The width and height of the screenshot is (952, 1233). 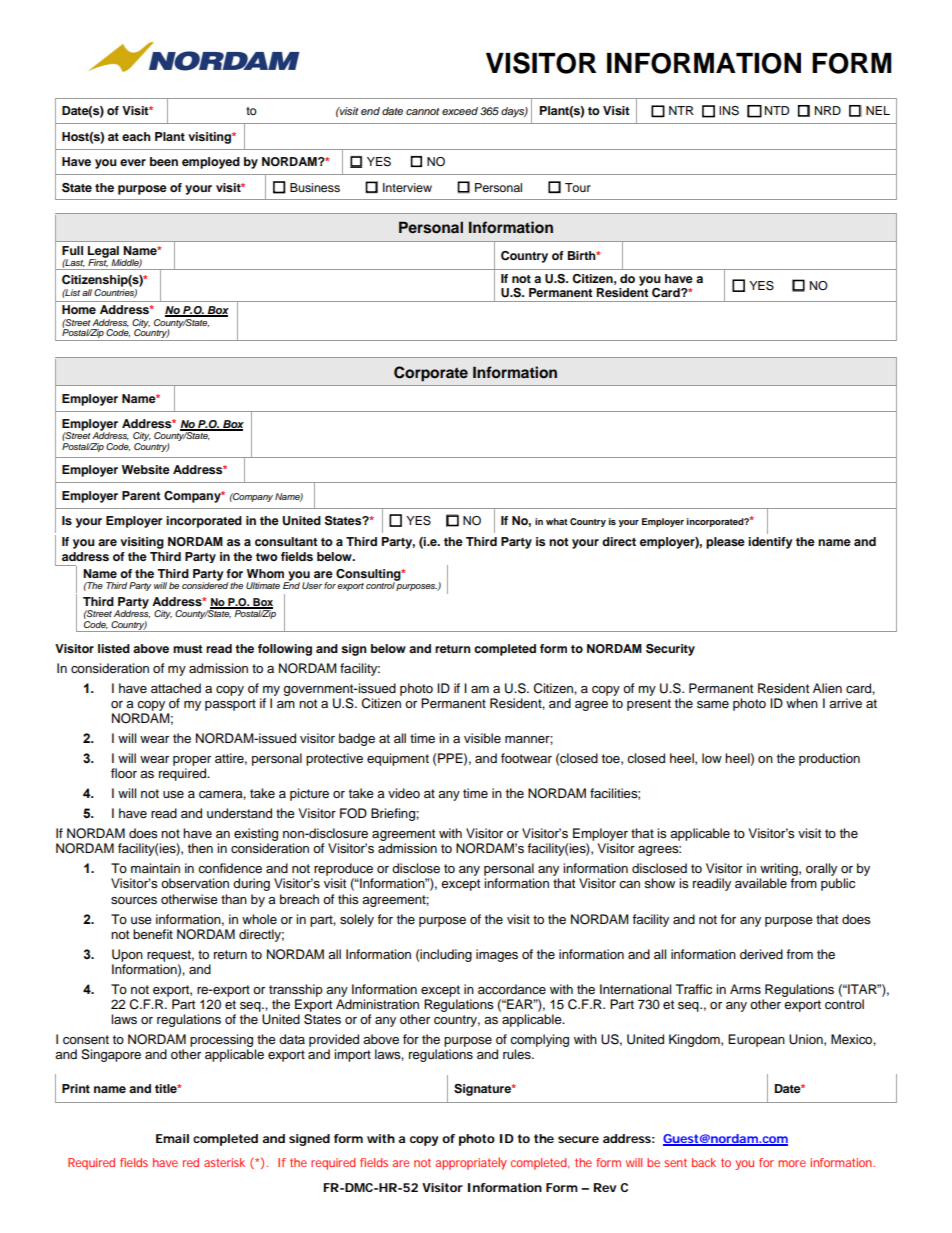 What do you see at coordinates (827, 688) in the screenshot?
I see `Alien` at bounding box center [827, 688].
